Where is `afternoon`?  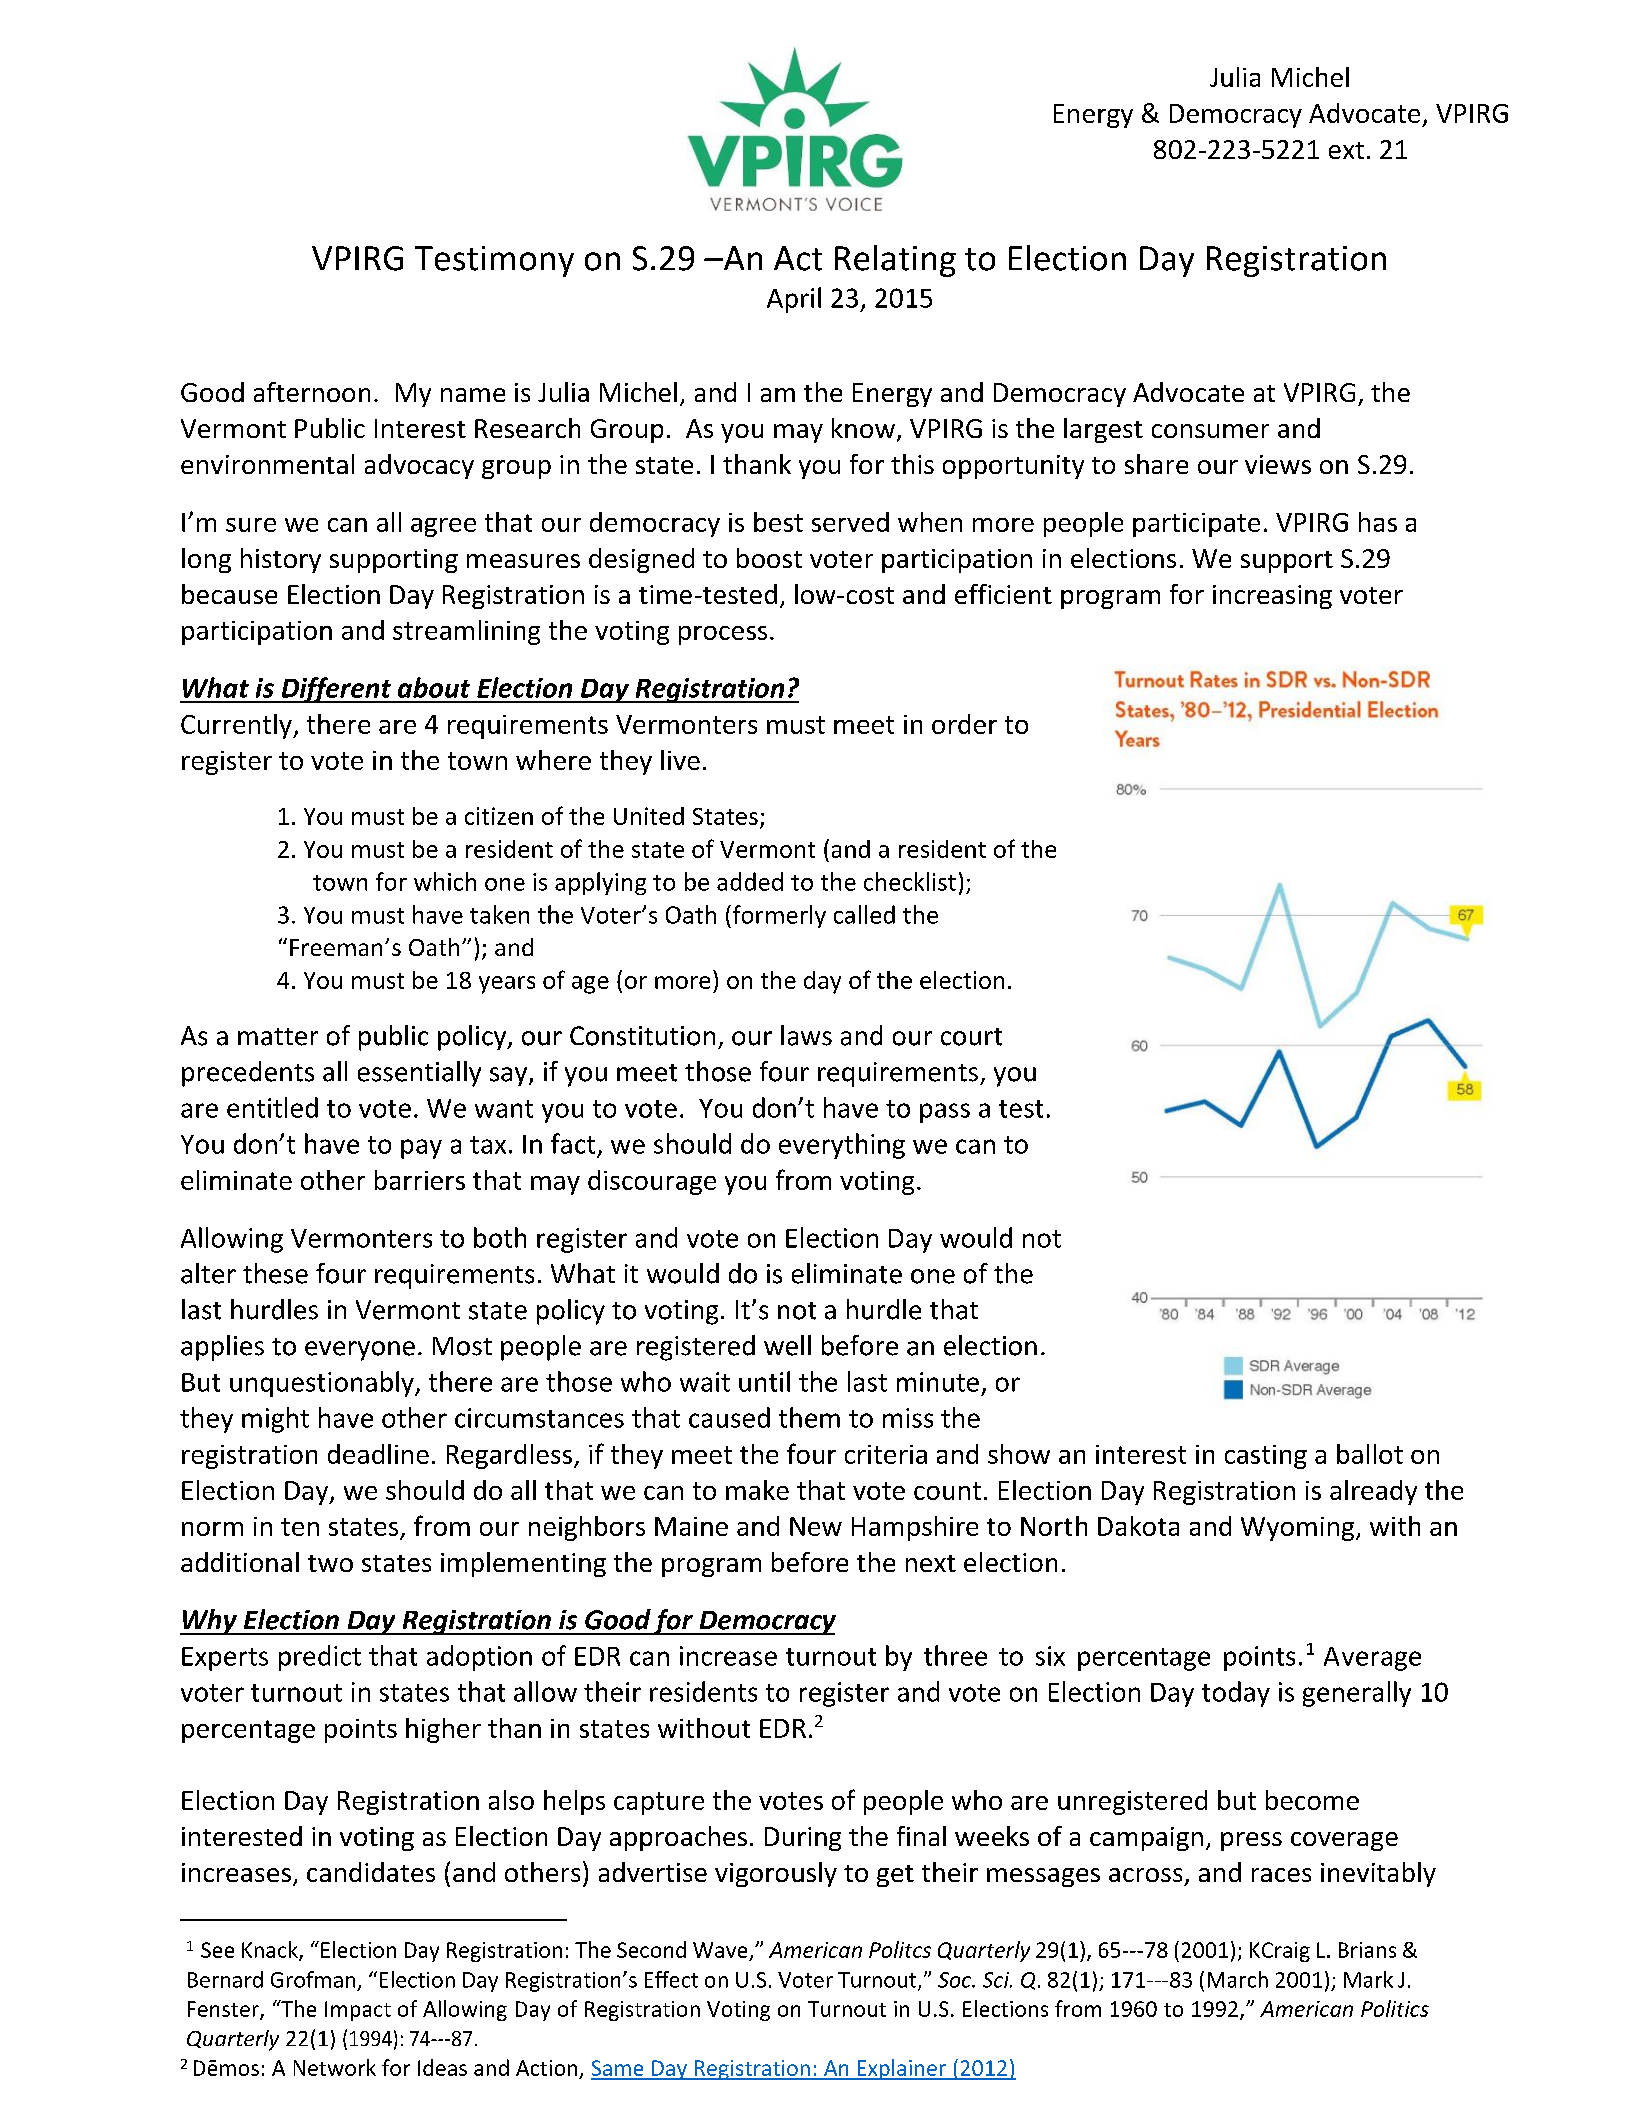 afternoon is located at coordinates (312, 392).
